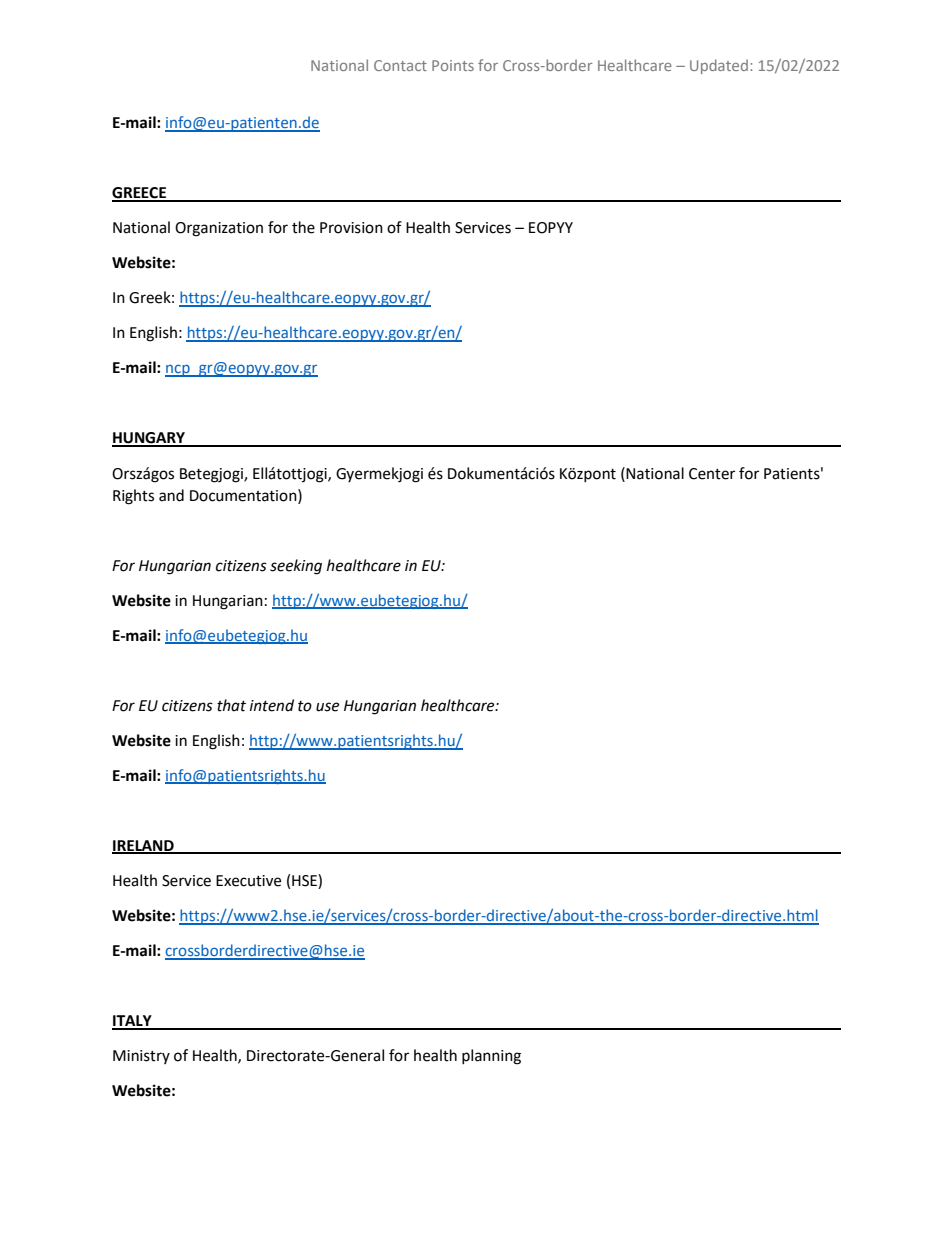  What do you see at coordinates (327, 707) in the page?
I see `use` at bounding box center [327, 707].
